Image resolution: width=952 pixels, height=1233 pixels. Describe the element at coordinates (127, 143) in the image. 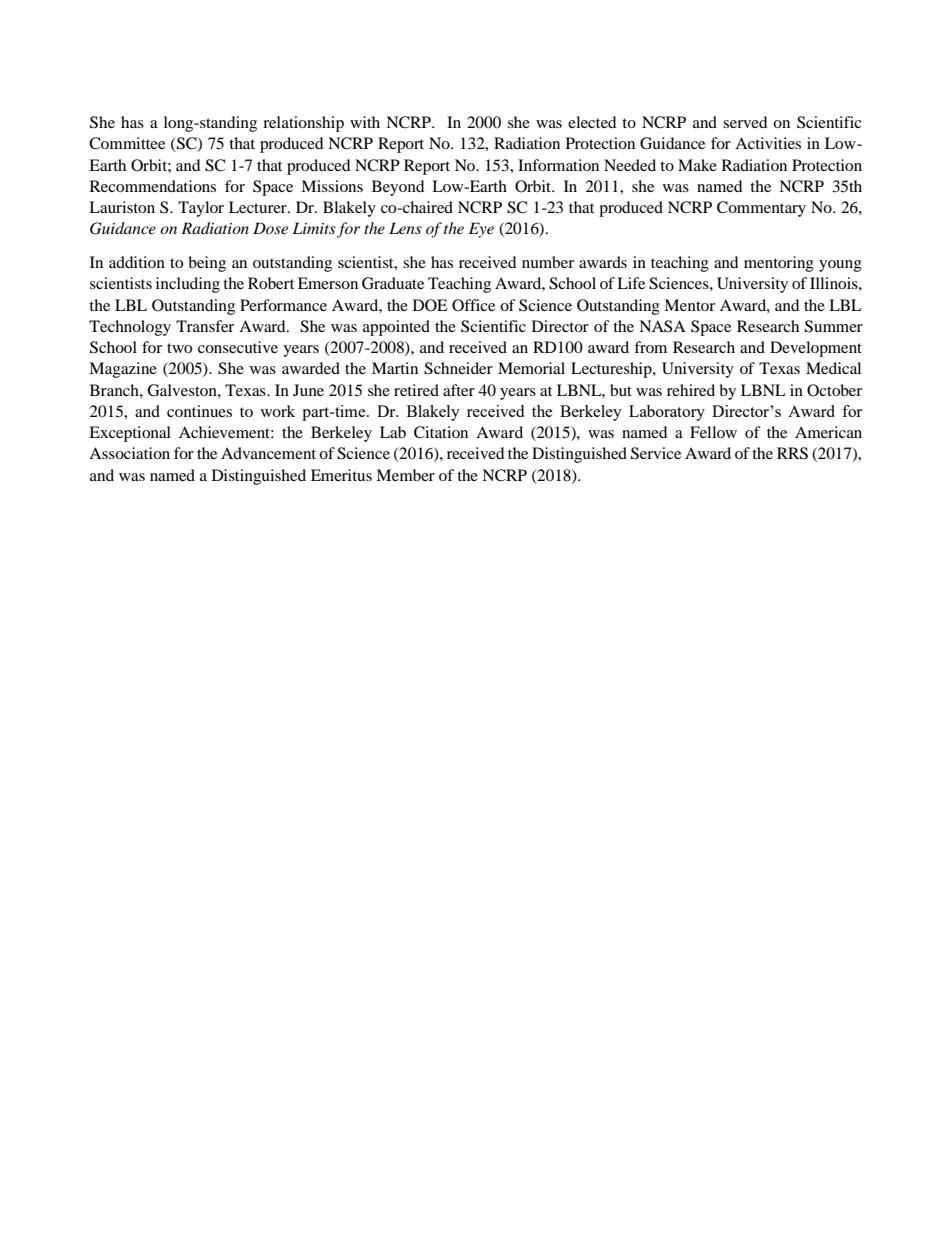

I see `Committee` at that location.
